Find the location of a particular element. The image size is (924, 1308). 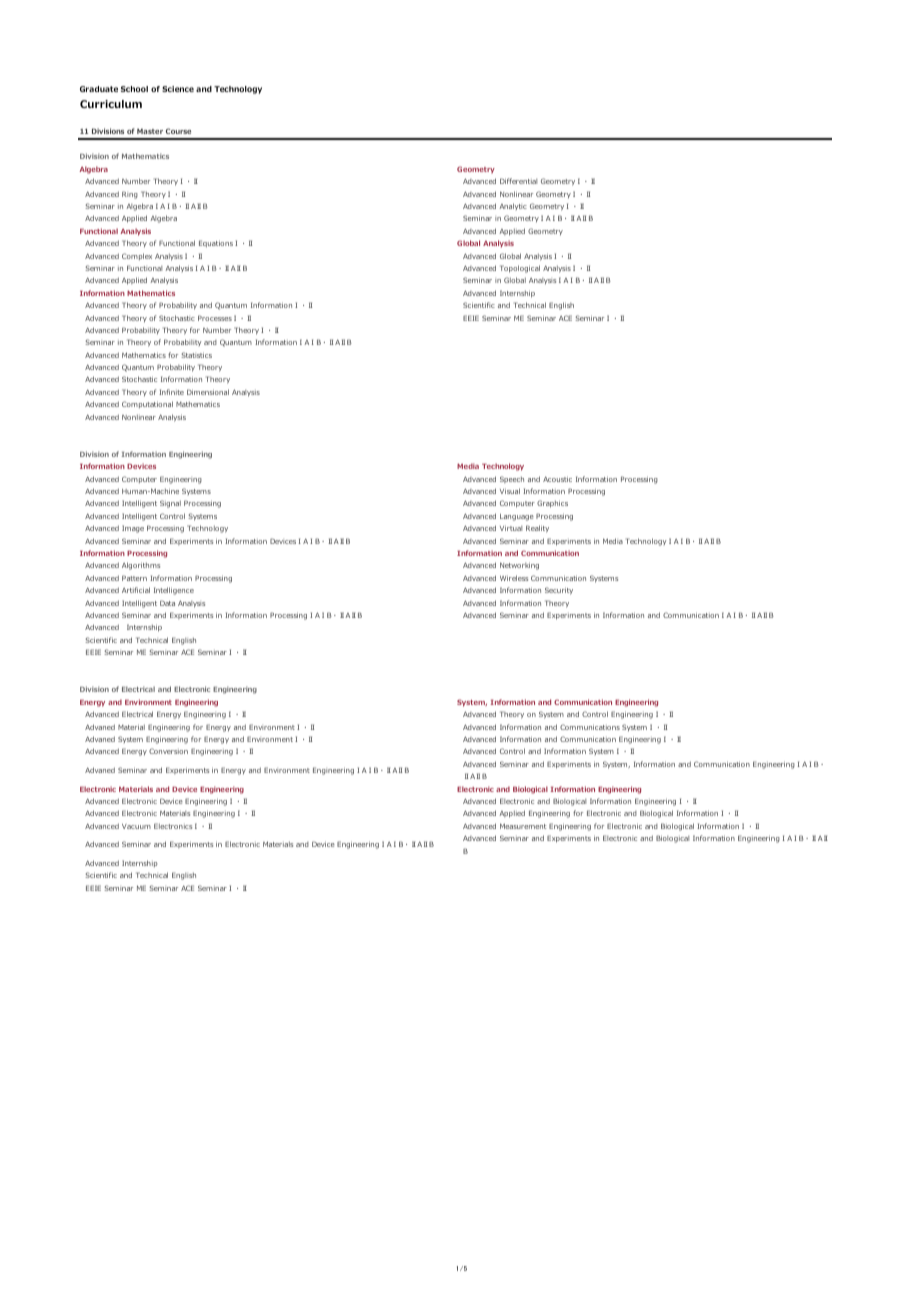

Vacuum is located at coordinates (136, 826).
